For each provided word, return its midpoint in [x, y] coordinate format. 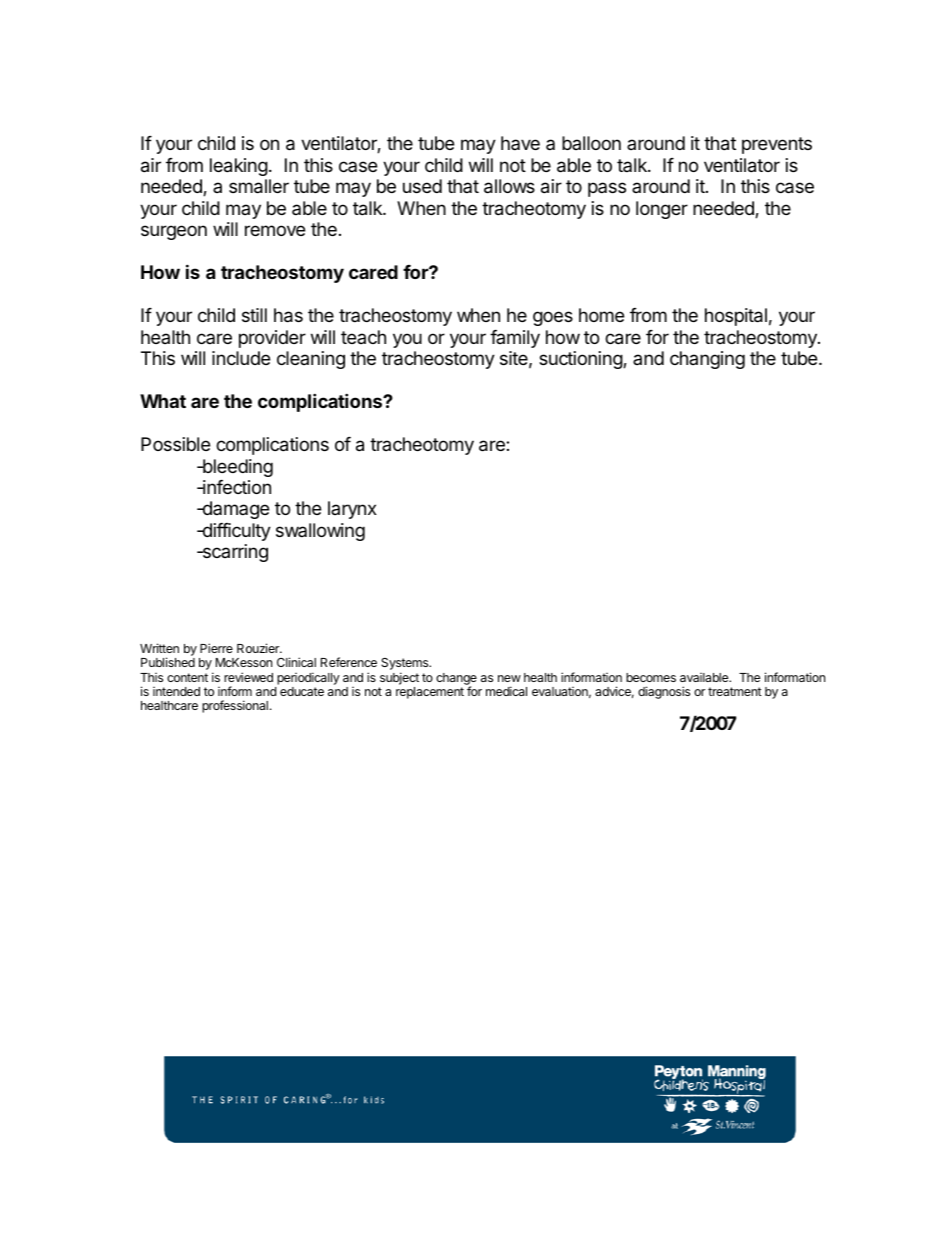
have [520, 143]
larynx [352, 510]
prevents [777, 145]
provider [272, 339]
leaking [239, 167]
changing [707, 360]
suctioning [581, 360]
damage [234, 510]
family [515, 339]
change [456, 680]
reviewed [248, 677]
